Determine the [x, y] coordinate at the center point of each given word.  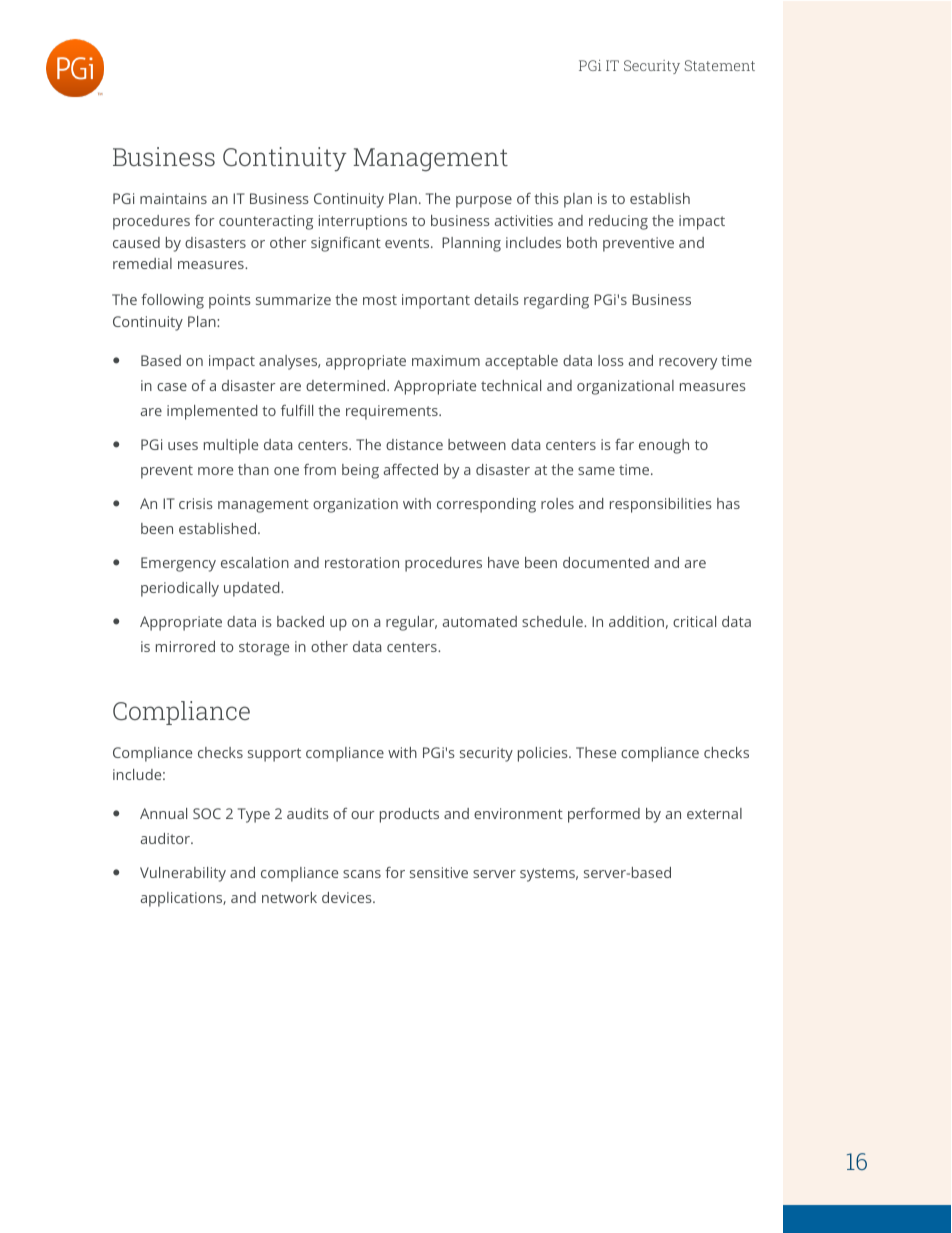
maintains [173, 198]
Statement [720, 65]
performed [604, 815]
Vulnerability [183, 874]
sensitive [439, 872]
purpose [484, 202]
